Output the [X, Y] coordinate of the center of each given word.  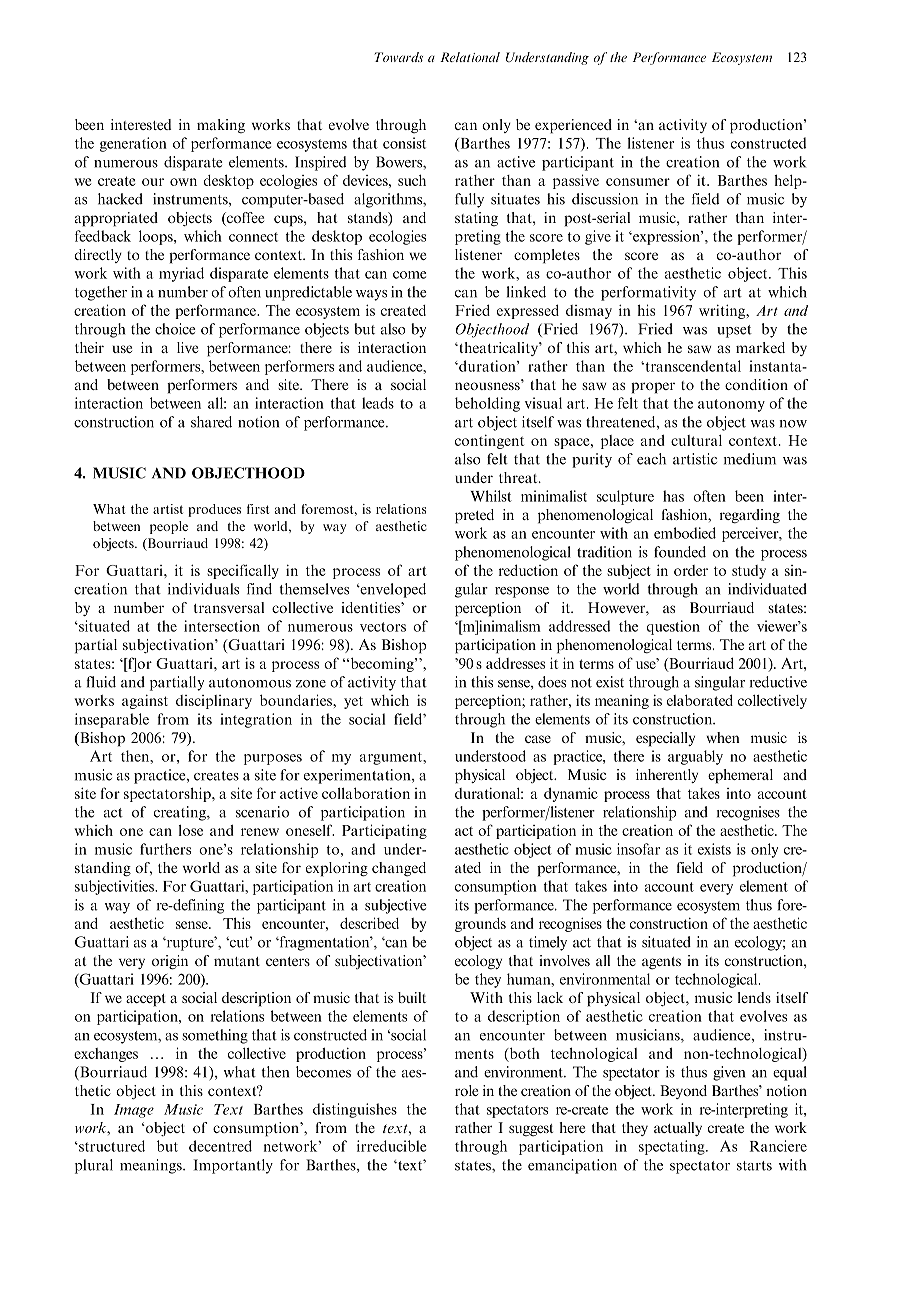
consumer [638, 182]
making [221, 126]
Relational [470, 57]
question [673, 627]
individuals [203, 589]
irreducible [392, 1146]
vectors [383, 627]
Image [134, 1111]
